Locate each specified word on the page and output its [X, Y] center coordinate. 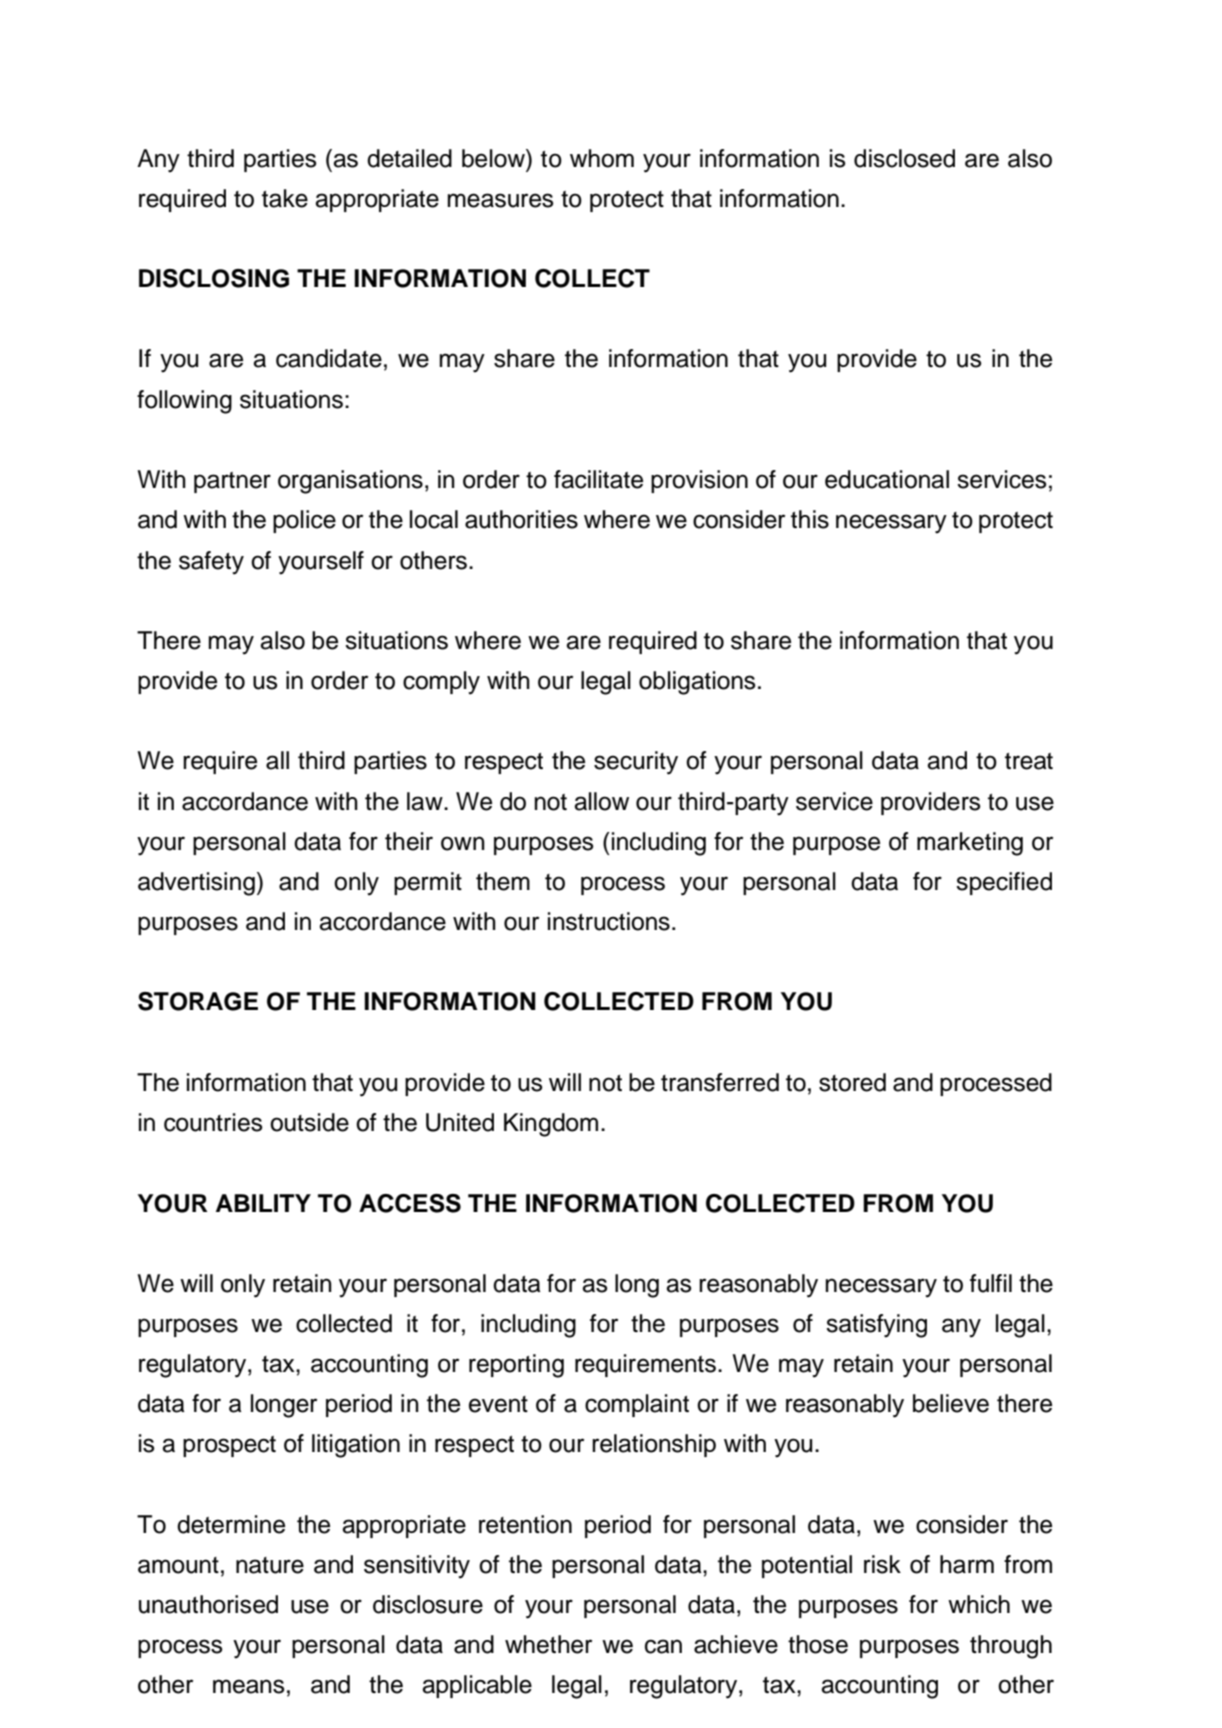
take [285, 198]
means [248, 1686]
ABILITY [263, 1203]
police [304, 521]
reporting [516, 1366]
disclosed [904, 158]
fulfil [991, 1283]
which [979, 1604]
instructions [609, 921]
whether [548, 1644]
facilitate [598, 479]
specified [1004, 883]
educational [887, 479]
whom [602, 158]
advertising [196, 884]
